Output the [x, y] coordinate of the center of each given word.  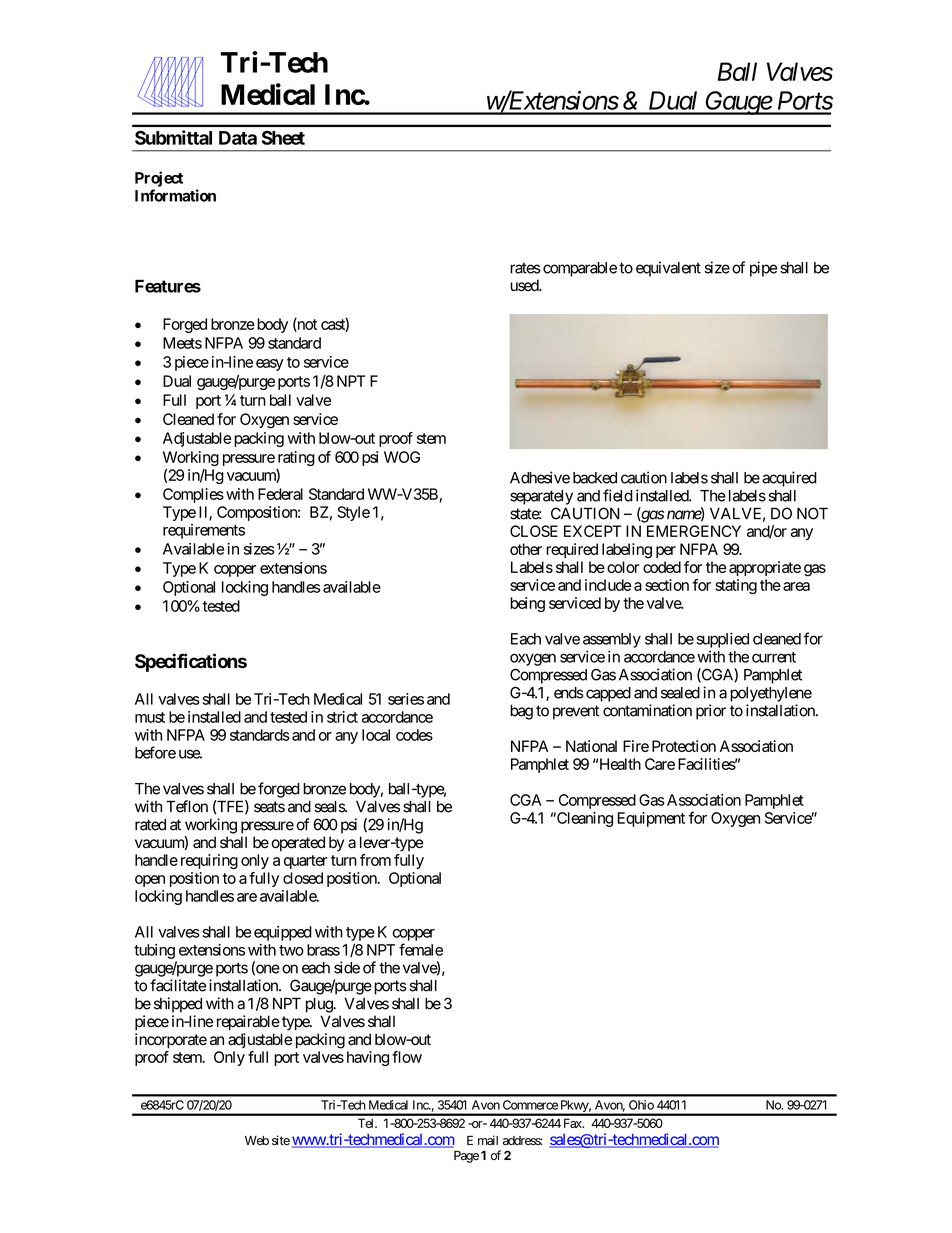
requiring [209, 861]
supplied [722, 640]
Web [257, 1140]
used [525, 285]
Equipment [651, 819]
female [421, 949]
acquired [789, 479]
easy [270, 365]
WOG [402, 457]
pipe [763, 269]
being [527, 604]
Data [238, 138]
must [150, 717]
